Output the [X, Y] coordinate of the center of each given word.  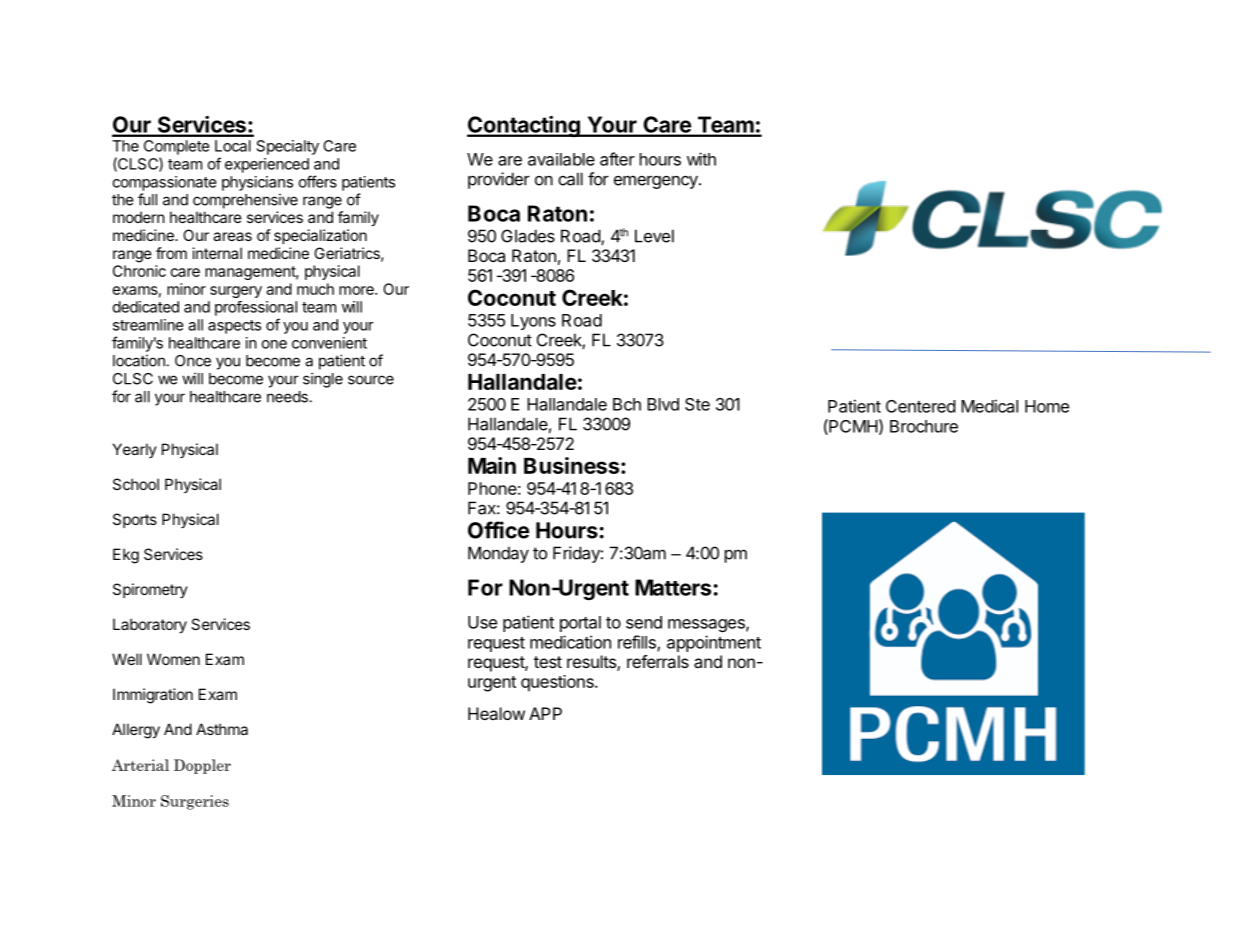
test [548, 662]
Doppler [202, 766]
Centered [921, 406]
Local [233, 146]
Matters [673, 587]
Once [193, 361]
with [701, 159]
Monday [498, 554]
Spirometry [150, 590]
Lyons [533, 322]
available [561, 159]
